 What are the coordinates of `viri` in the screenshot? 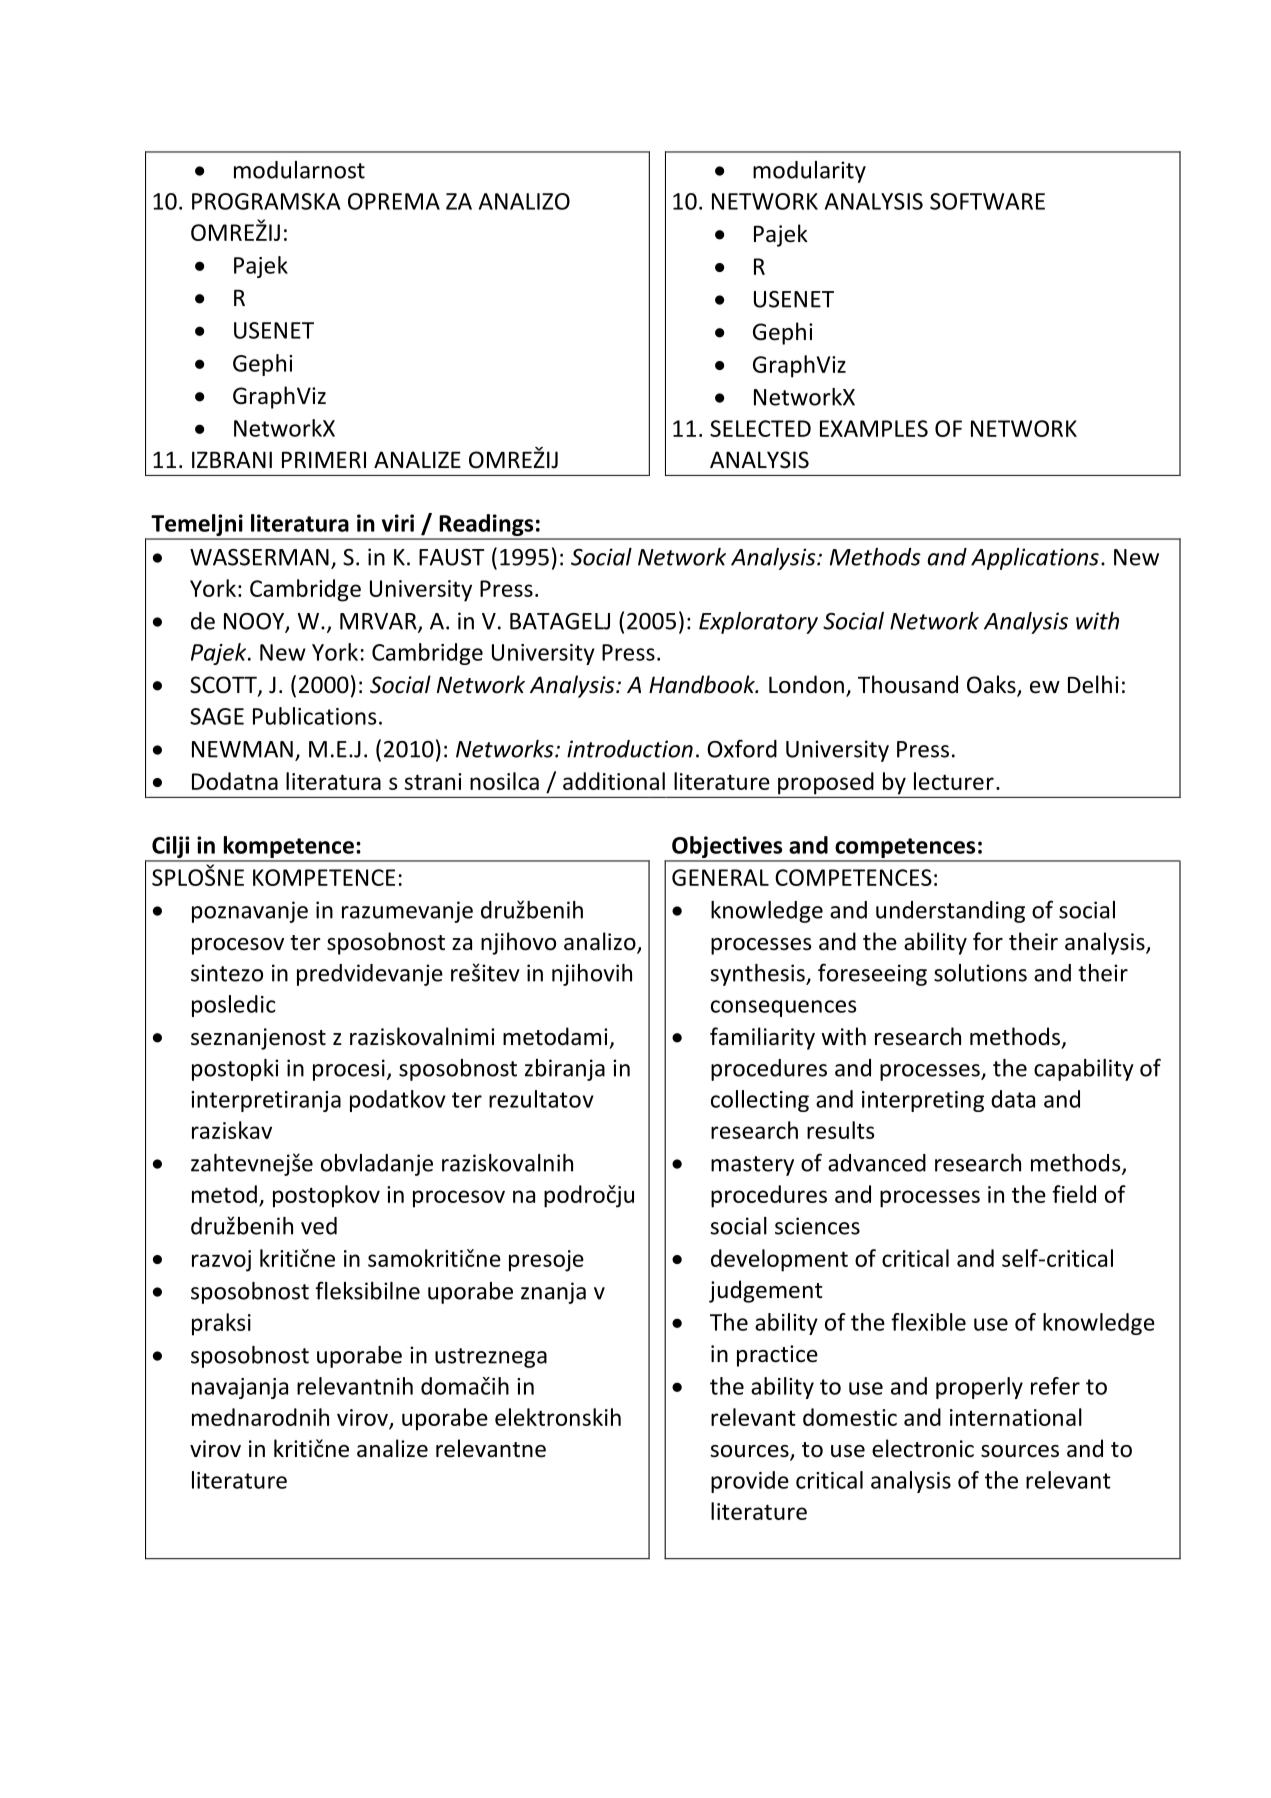 It's located at (398, 523).
